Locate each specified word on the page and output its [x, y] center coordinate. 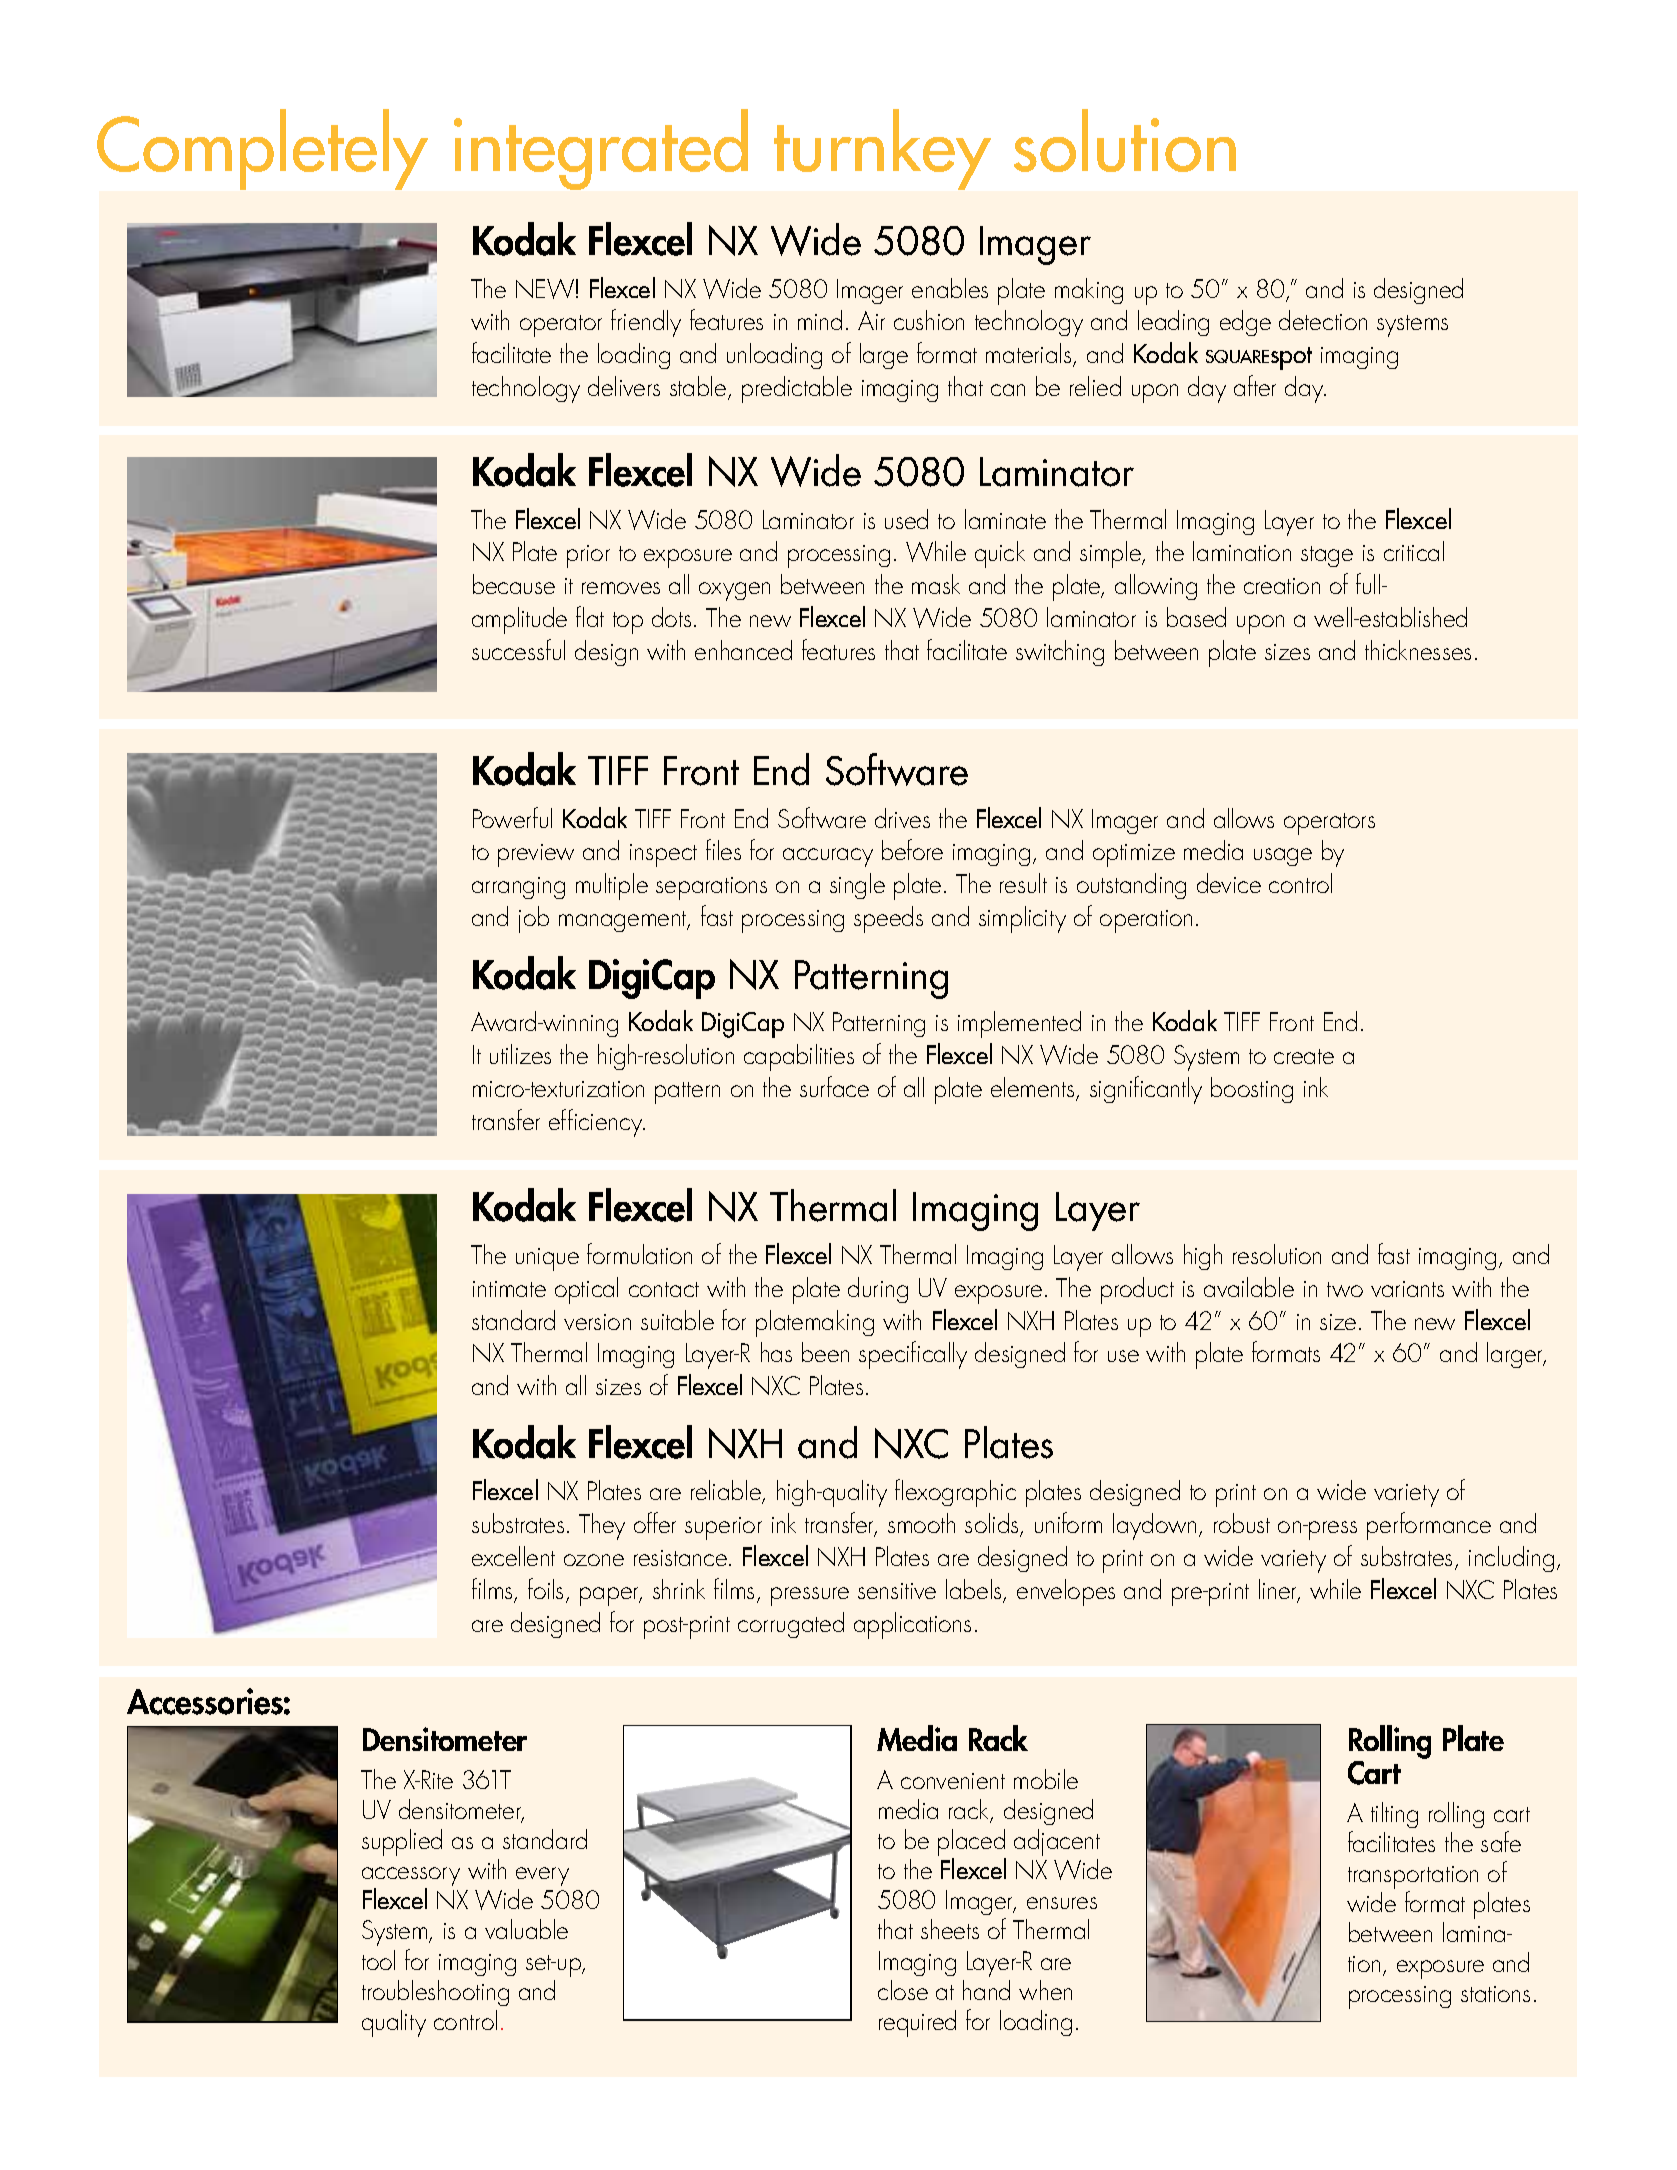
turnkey [882, 149]
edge [1245, 323]
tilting [1394, 1815]
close [903, 1990]
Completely [262, 149]
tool [378, 1960]
